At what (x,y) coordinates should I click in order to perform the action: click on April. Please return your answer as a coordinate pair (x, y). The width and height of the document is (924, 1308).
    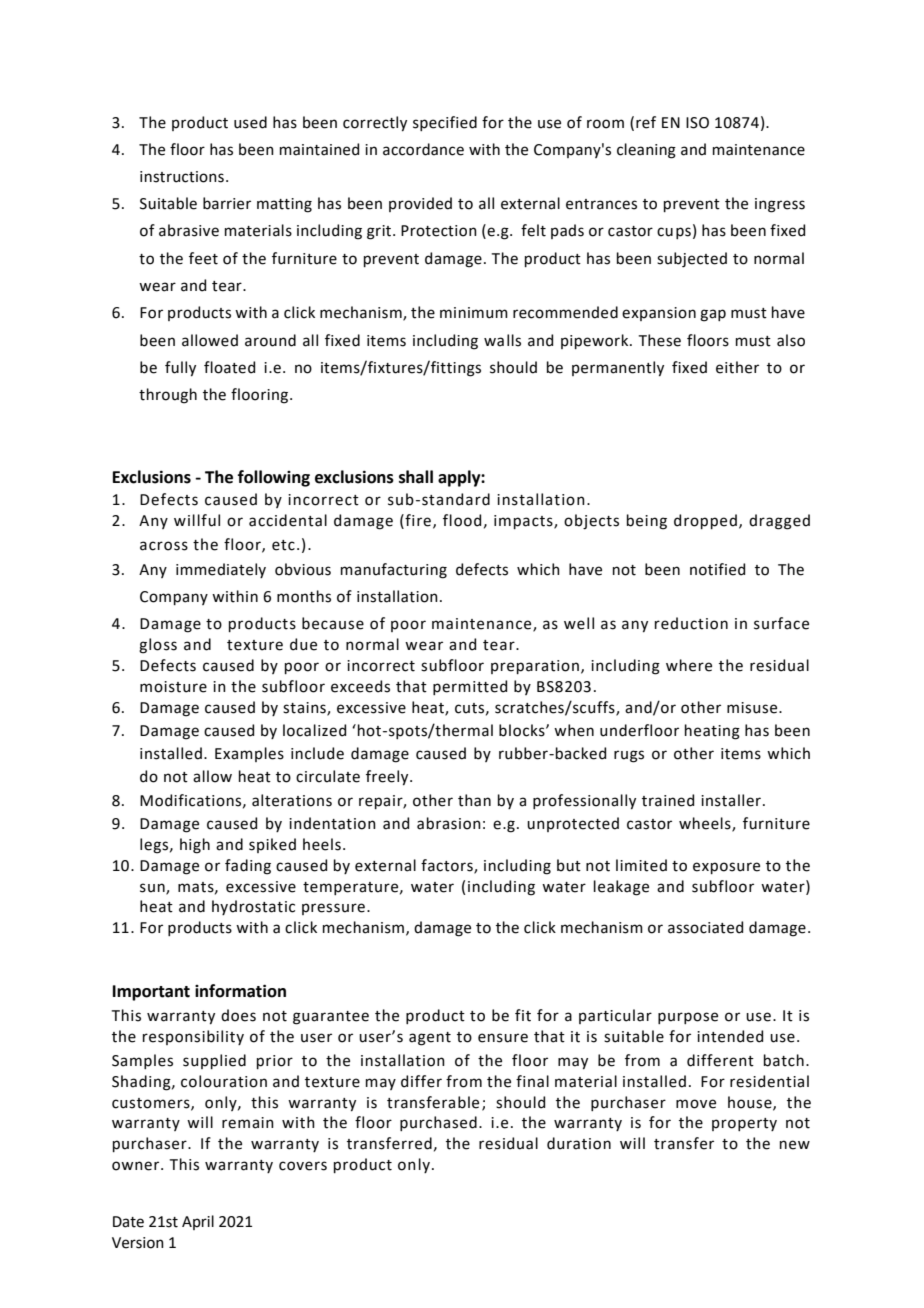
    Looking at the image, I should click on (198, 1222).
